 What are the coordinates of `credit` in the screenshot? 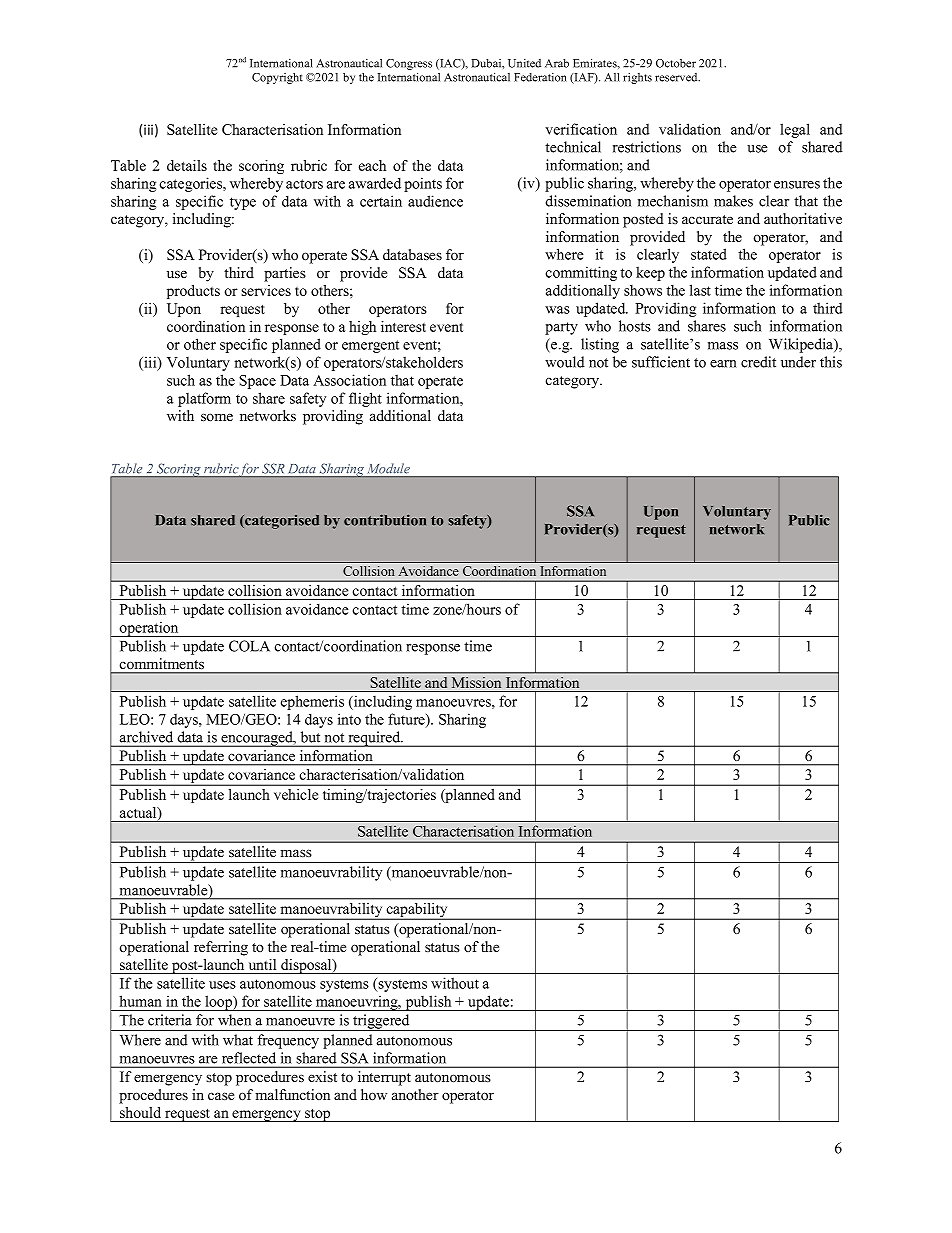 It's located at (758, 362).
